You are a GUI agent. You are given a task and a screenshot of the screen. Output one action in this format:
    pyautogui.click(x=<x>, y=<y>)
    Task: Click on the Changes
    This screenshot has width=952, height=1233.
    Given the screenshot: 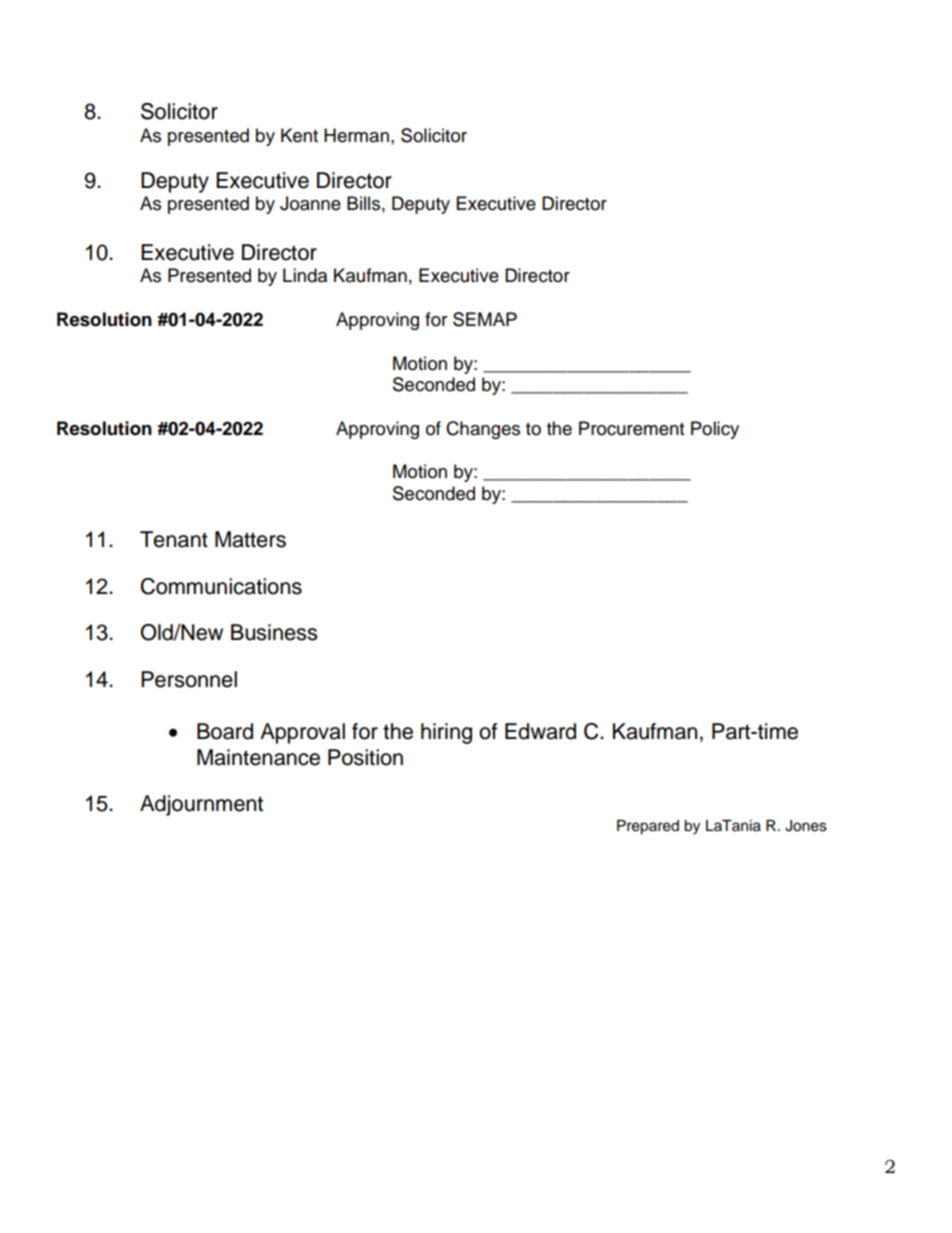 What is the action you would take?
    pyautogui.click(x=483, y=430)
